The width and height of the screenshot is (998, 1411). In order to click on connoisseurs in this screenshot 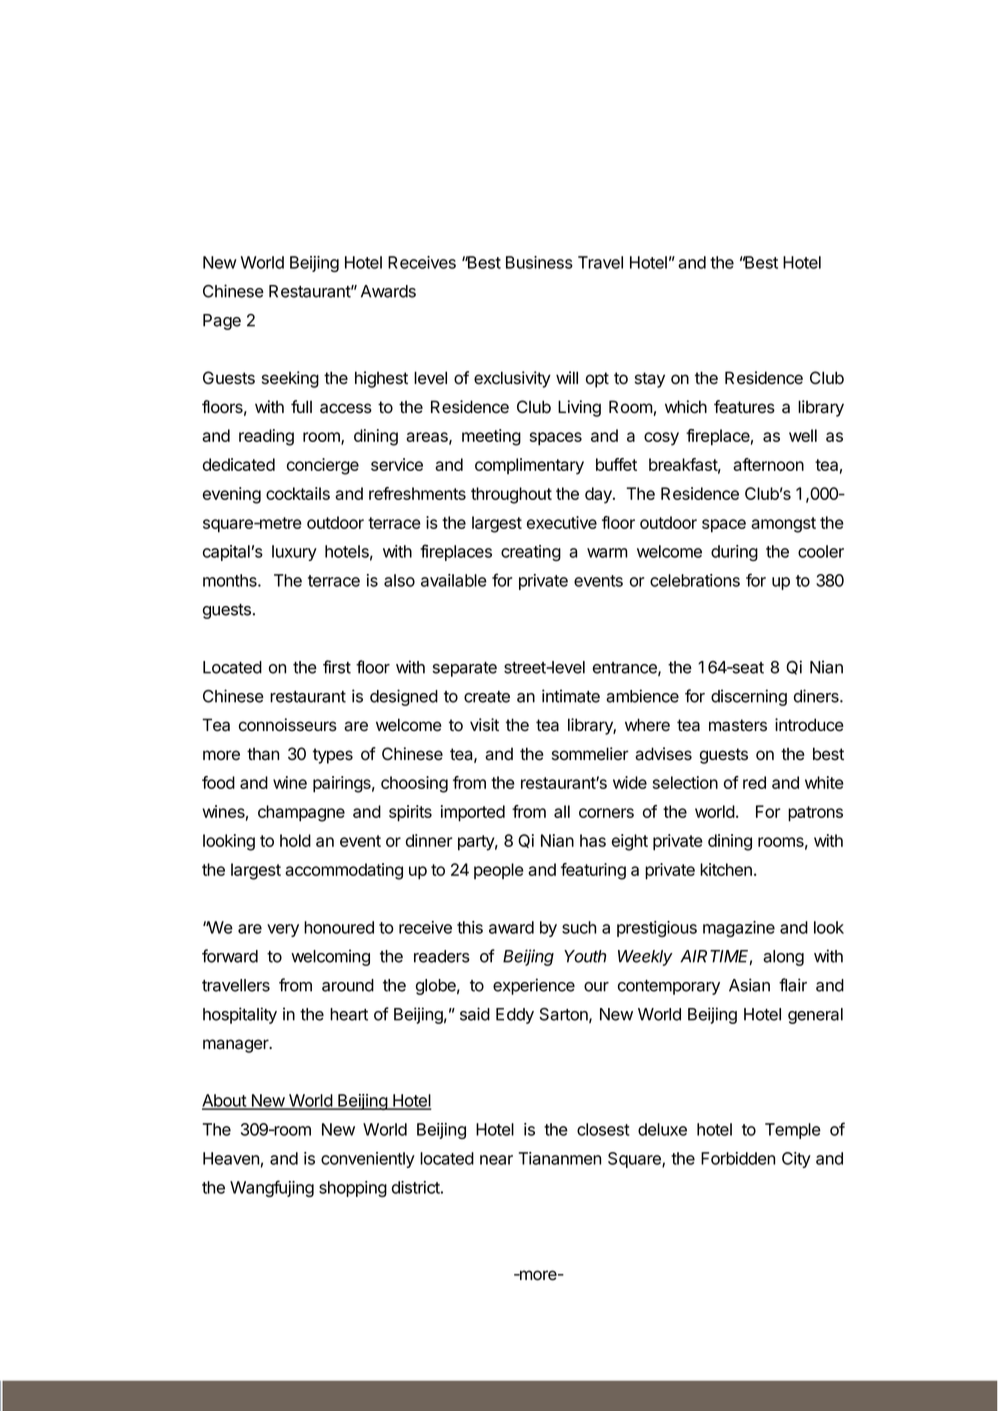, I will do `click(288, 725)`.
